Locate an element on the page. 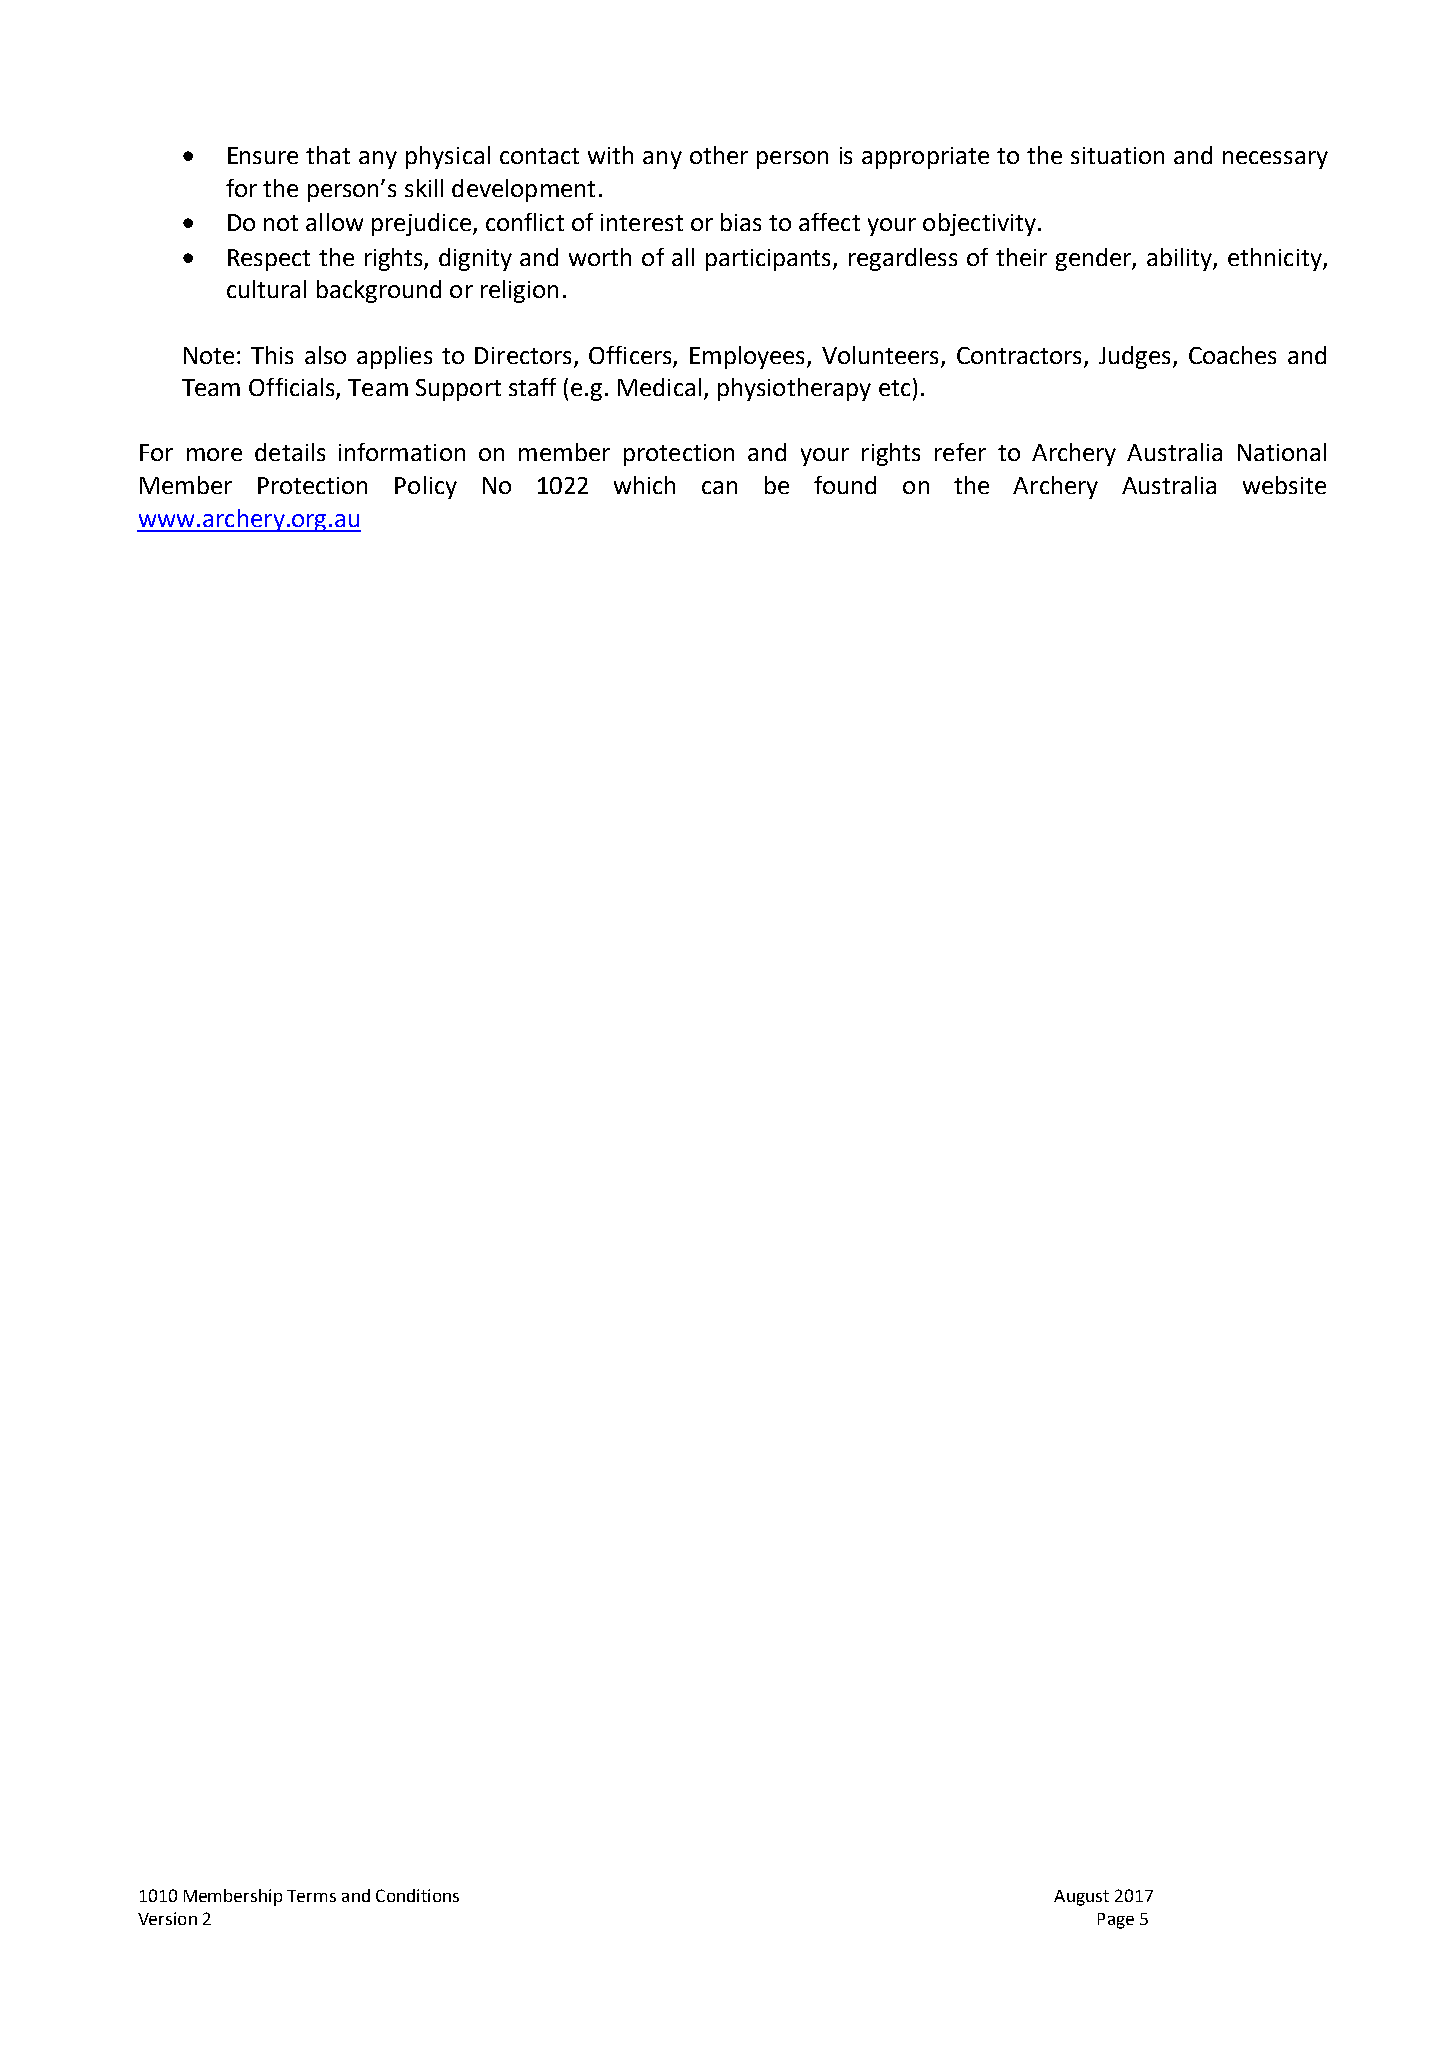  August is located at coordinates (1081, 1898).
